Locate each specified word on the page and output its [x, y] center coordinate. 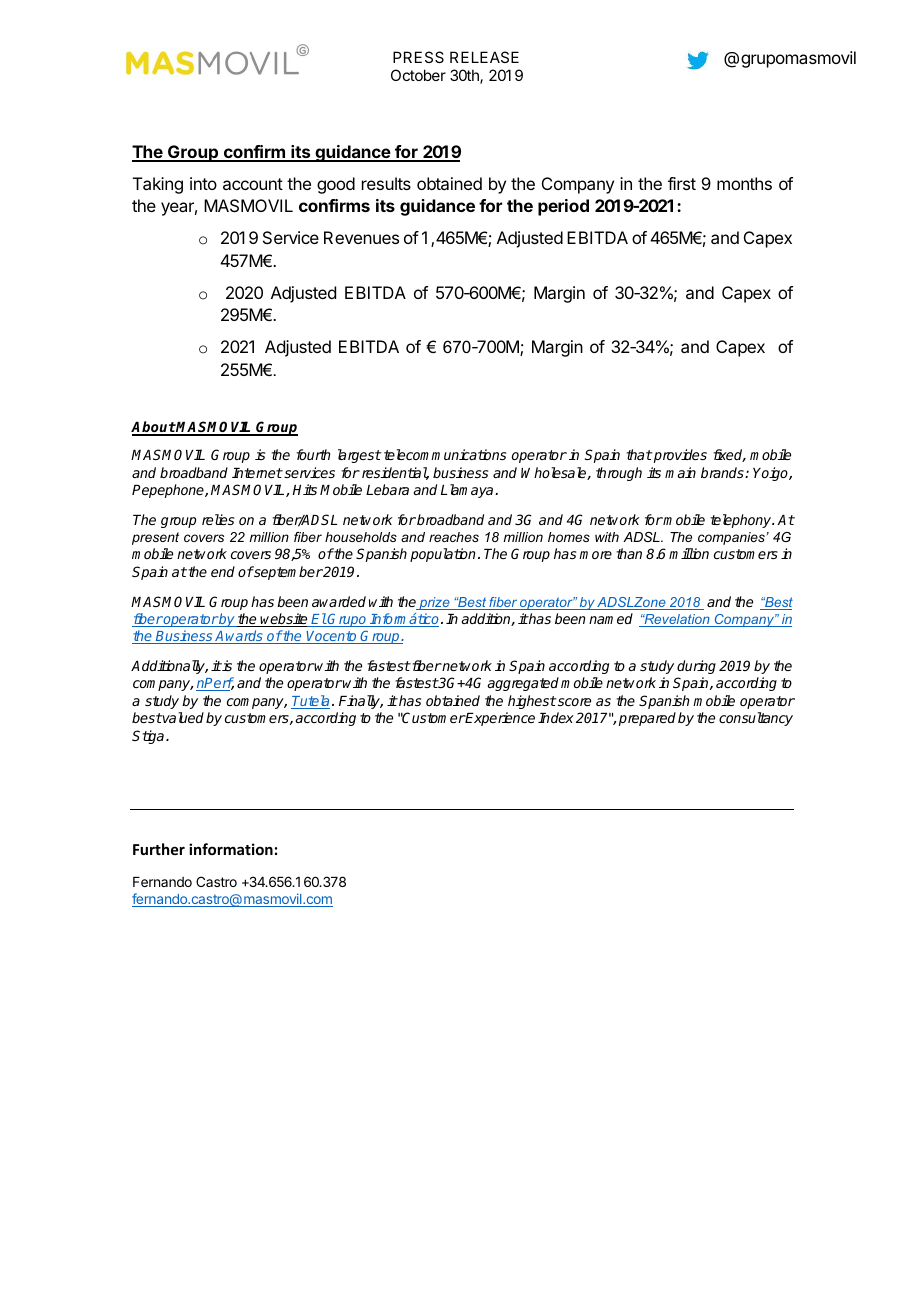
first [682, 183]
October [418, 75]
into [203, 183]
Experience [499, 719]
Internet [257, 473]
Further [159, 849]
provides [679, 456]
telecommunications [445, 454]
